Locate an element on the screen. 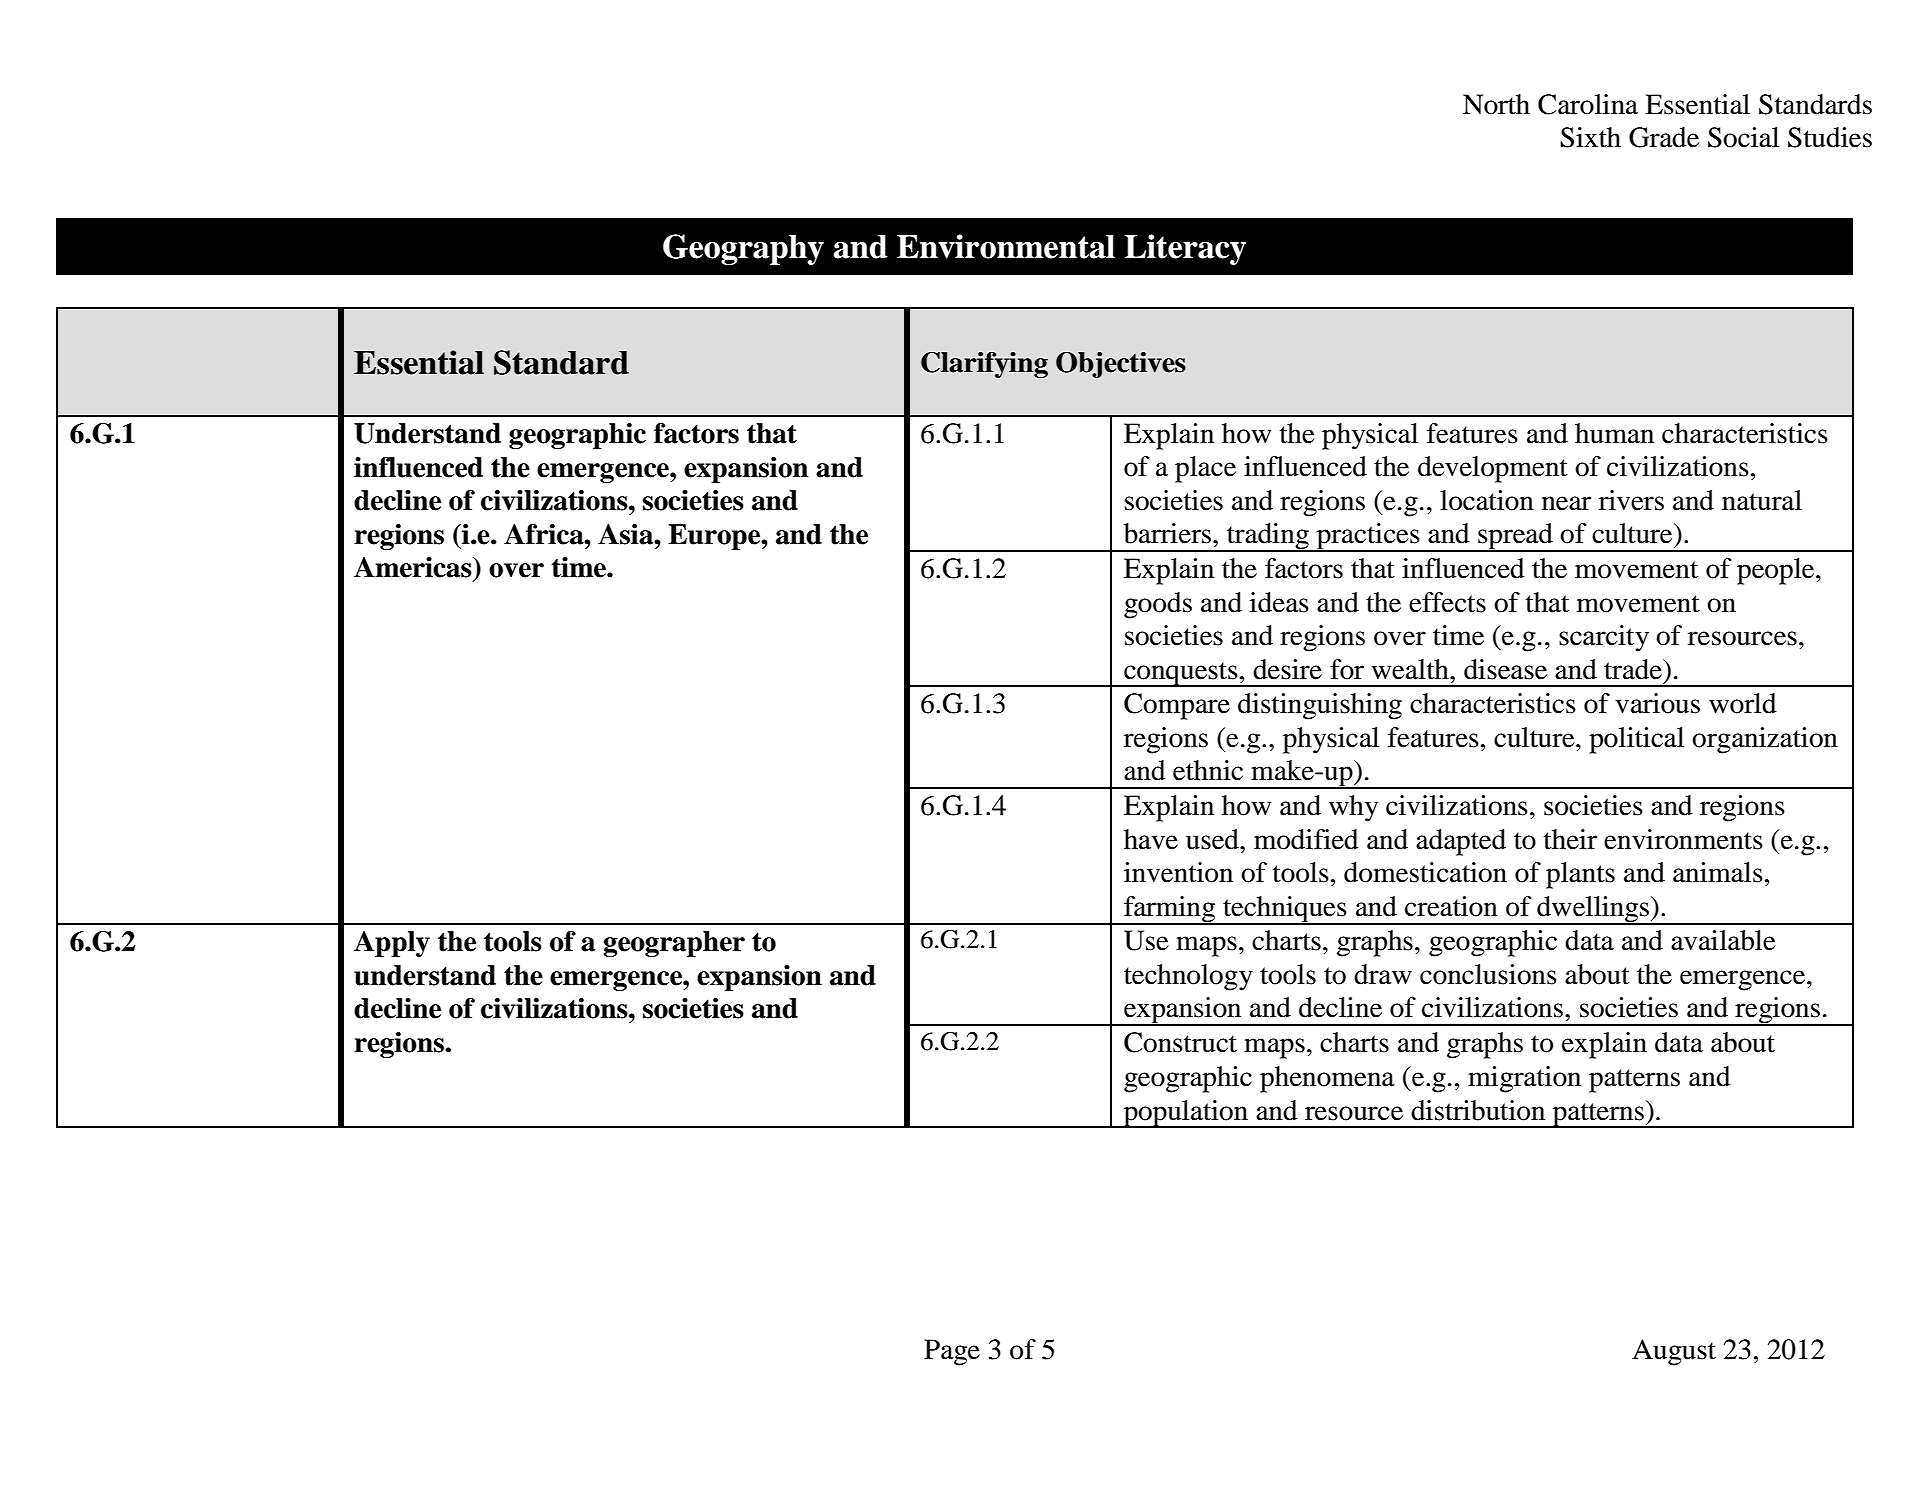 Image resolution: width=1924 pixels, height=1487 pixels. political is located at coordinates (1636, 740).
